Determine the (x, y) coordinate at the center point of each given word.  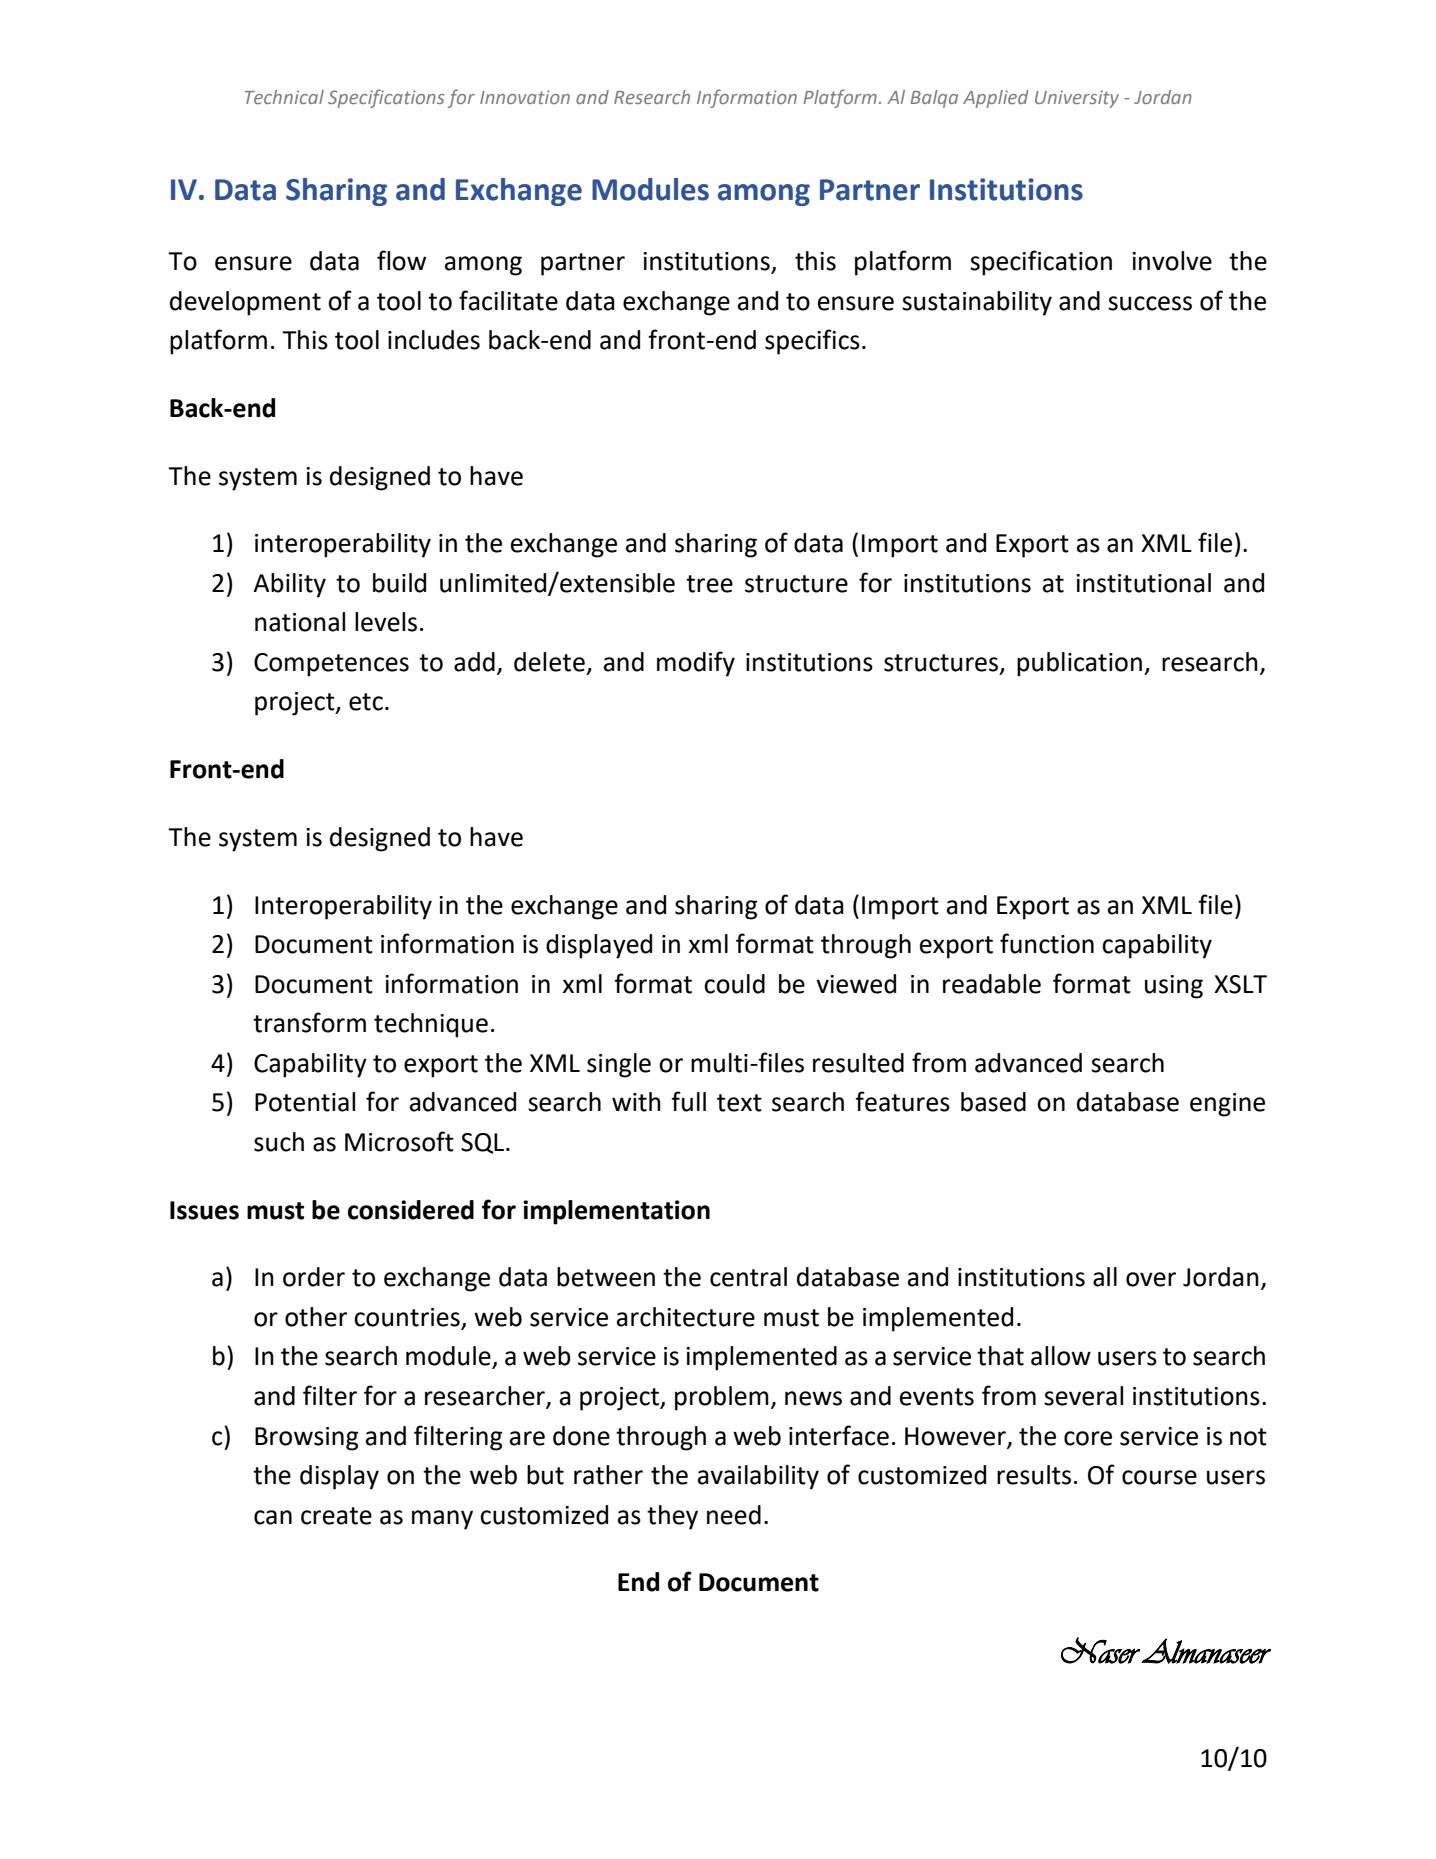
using (1174, 987)
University (1077, 99)
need (734, 1515)
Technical (284, 97)
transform (309, 1022)
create (336, 1516)
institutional (1143, 583)
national (300, 622)
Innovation (525, 97)
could (734, 984)
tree (709, 584)
